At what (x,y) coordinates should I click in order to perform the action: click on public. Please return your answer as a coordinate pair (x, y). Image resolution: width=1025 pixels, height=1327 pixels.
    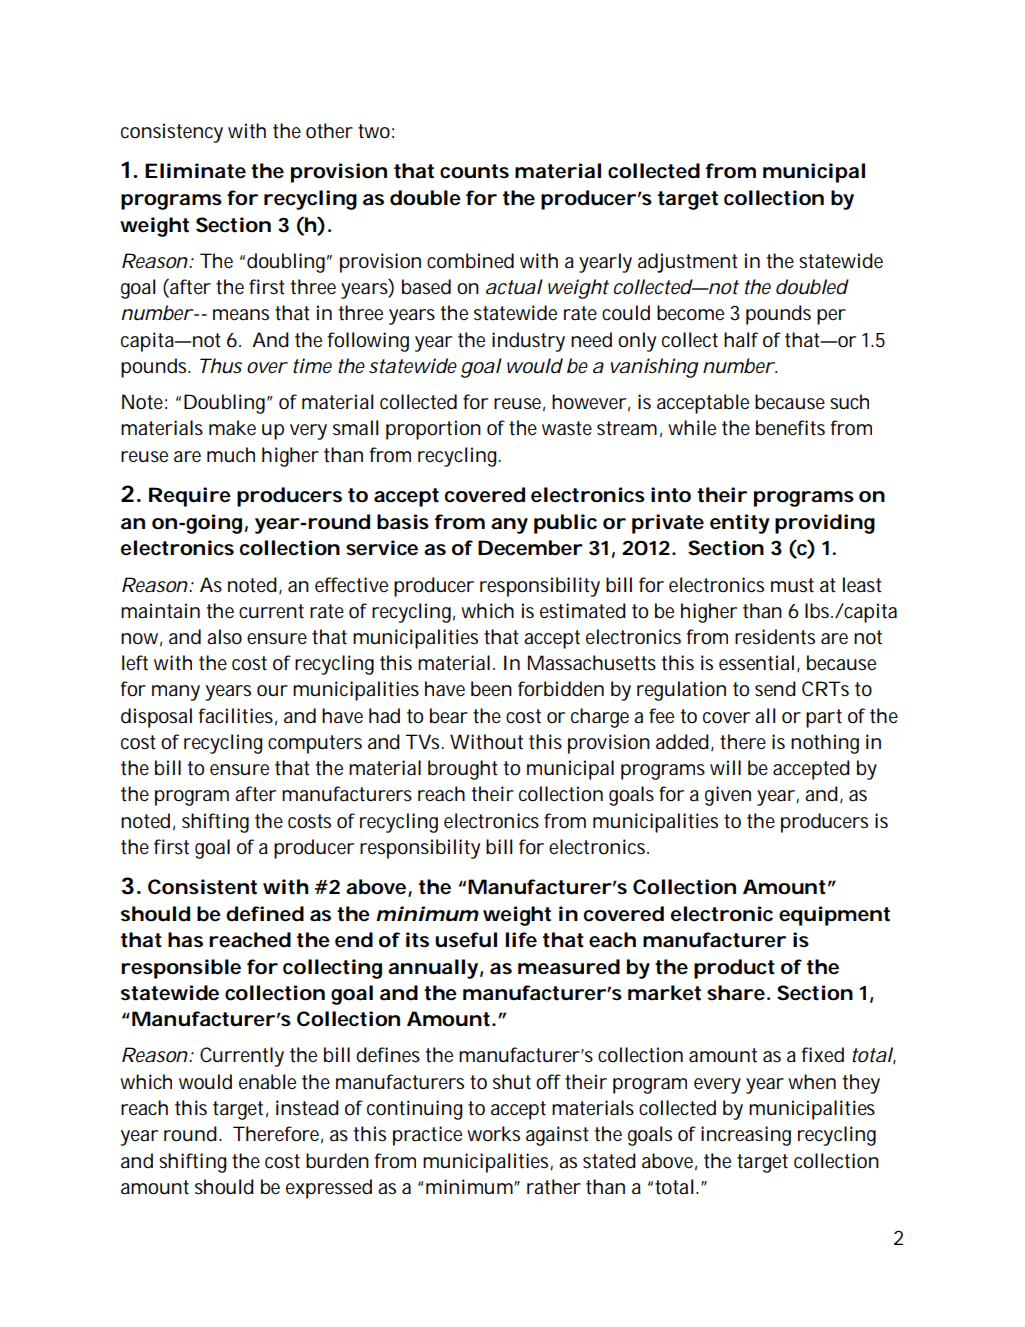
    Looking at the image, I should click on (565, 524).
